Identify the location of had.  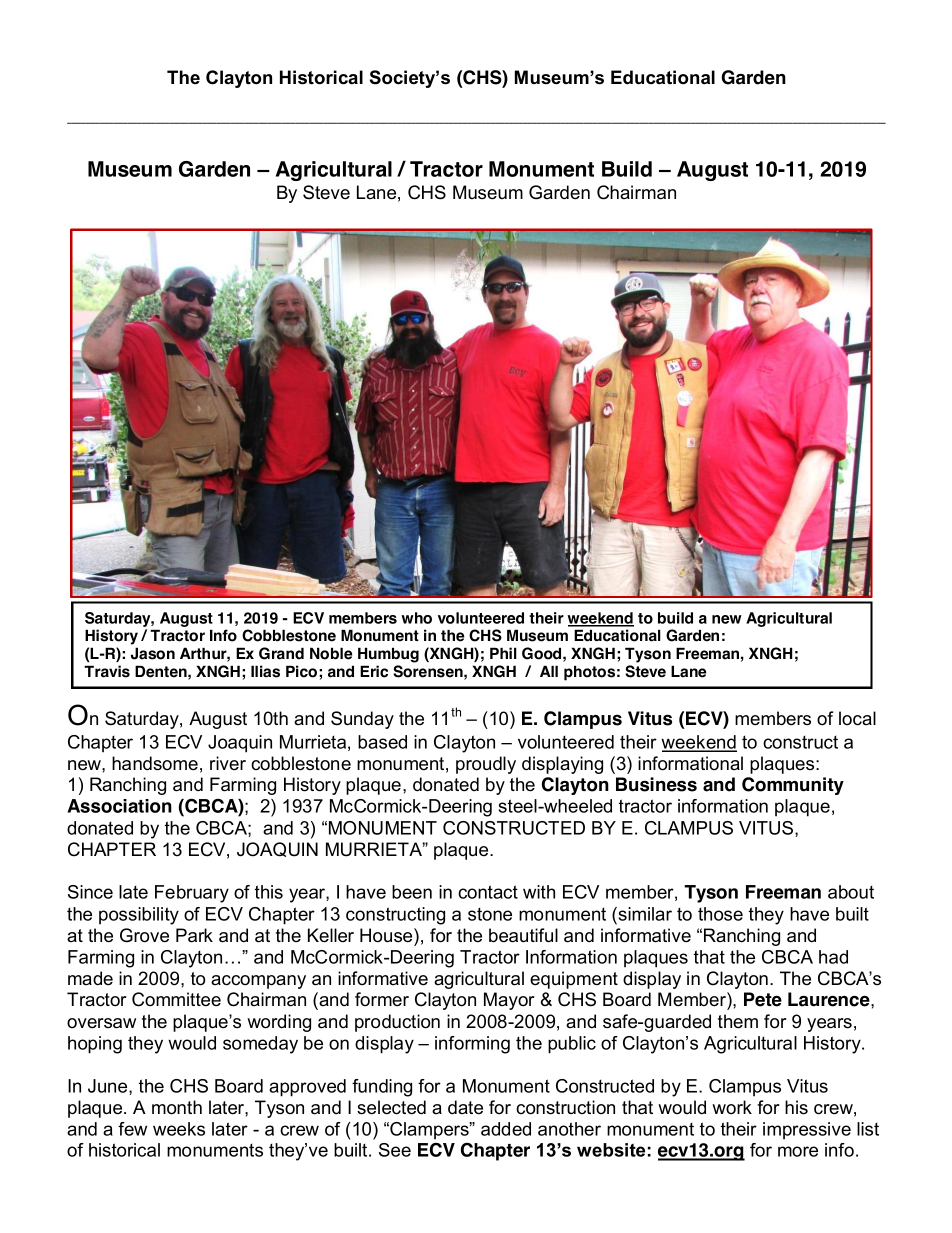
(833, 957).
